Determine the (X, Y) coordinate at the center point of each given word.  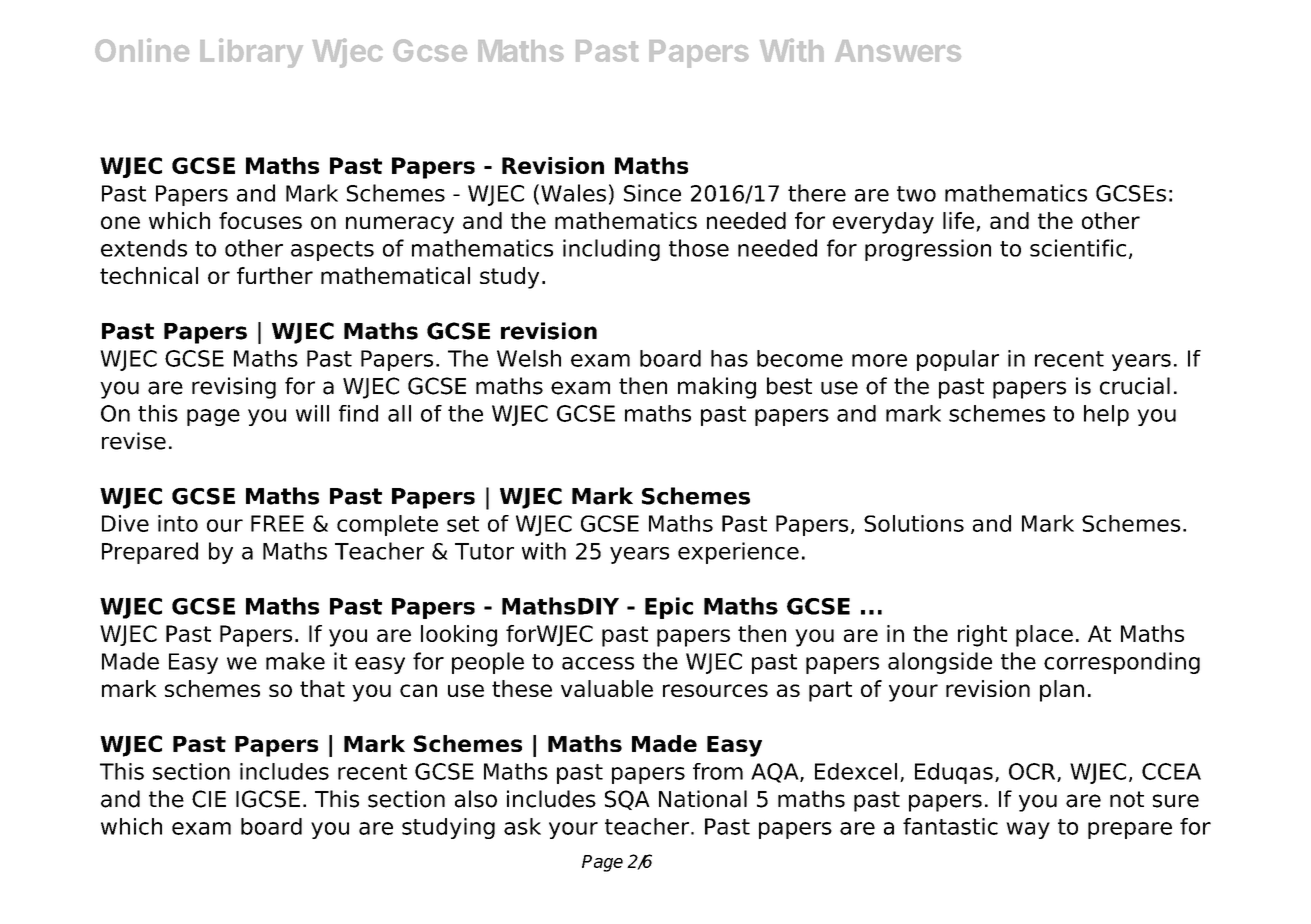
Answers (898, 51)
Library (251, 53)
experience (738, 553)
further (275, 275)
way (1028, 830)
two (916, 194)
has (729, 358)
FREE (277, 523)
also (476, 799)
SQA (627, 800)
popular (958, 360)
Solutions (914, 523)
